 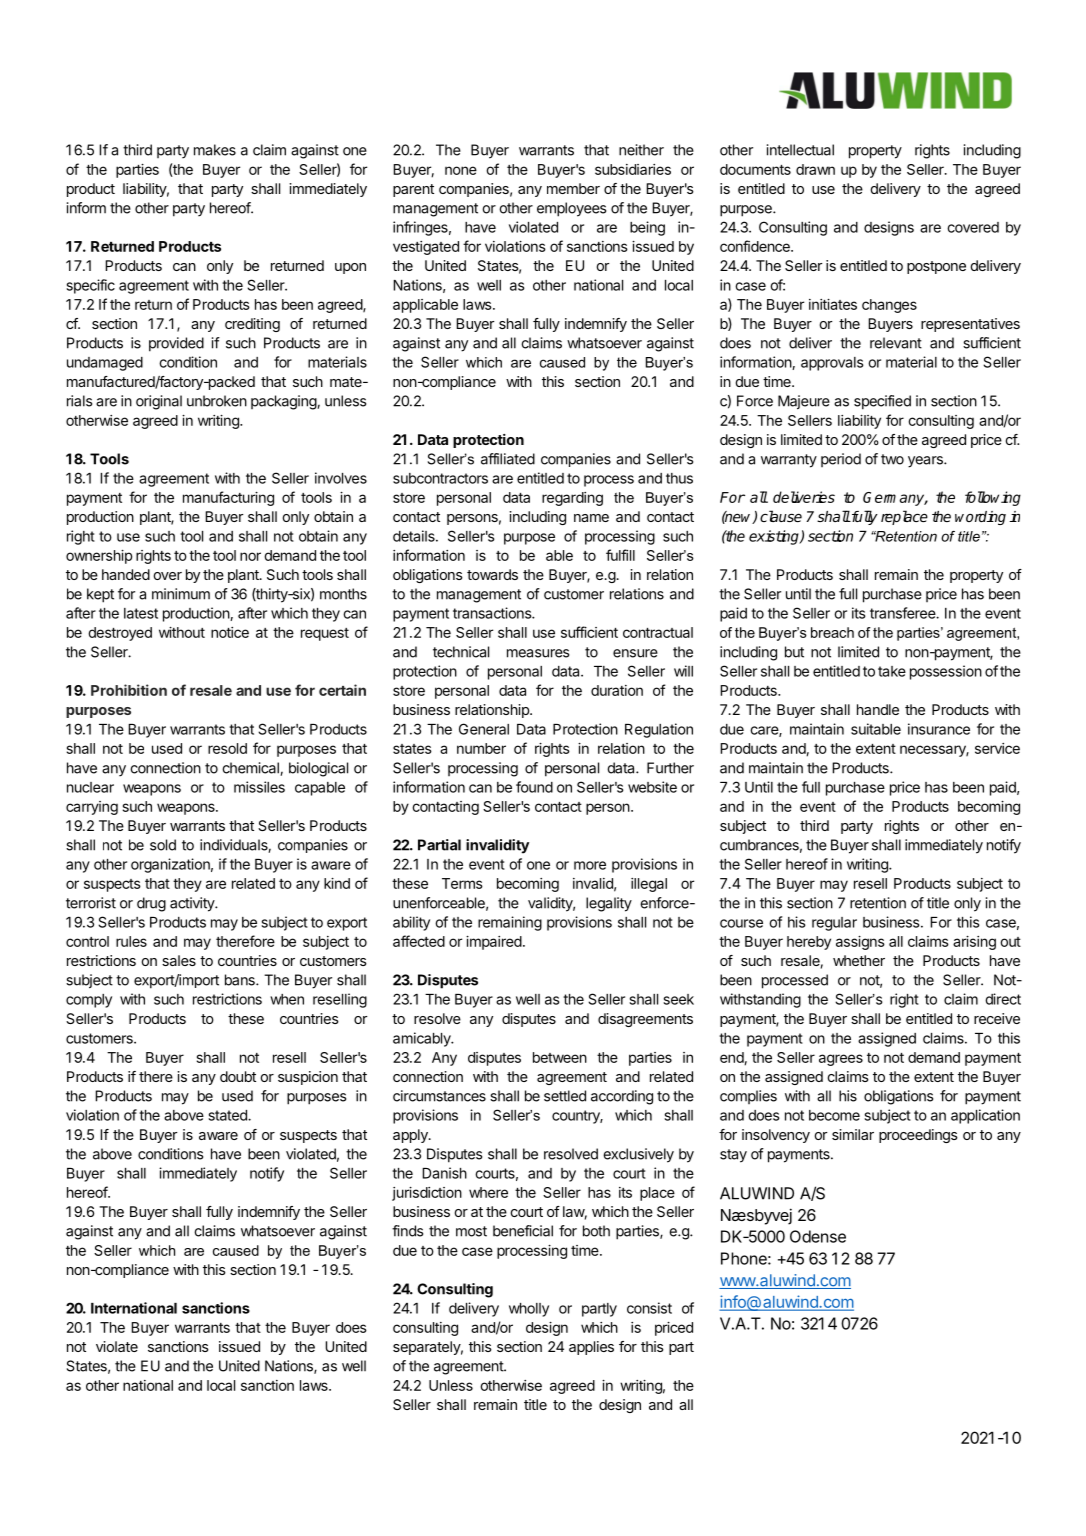 What do you see at coordinates (508, 459) in the page?
I see `affiliated` at bounding box center [508, 459].
